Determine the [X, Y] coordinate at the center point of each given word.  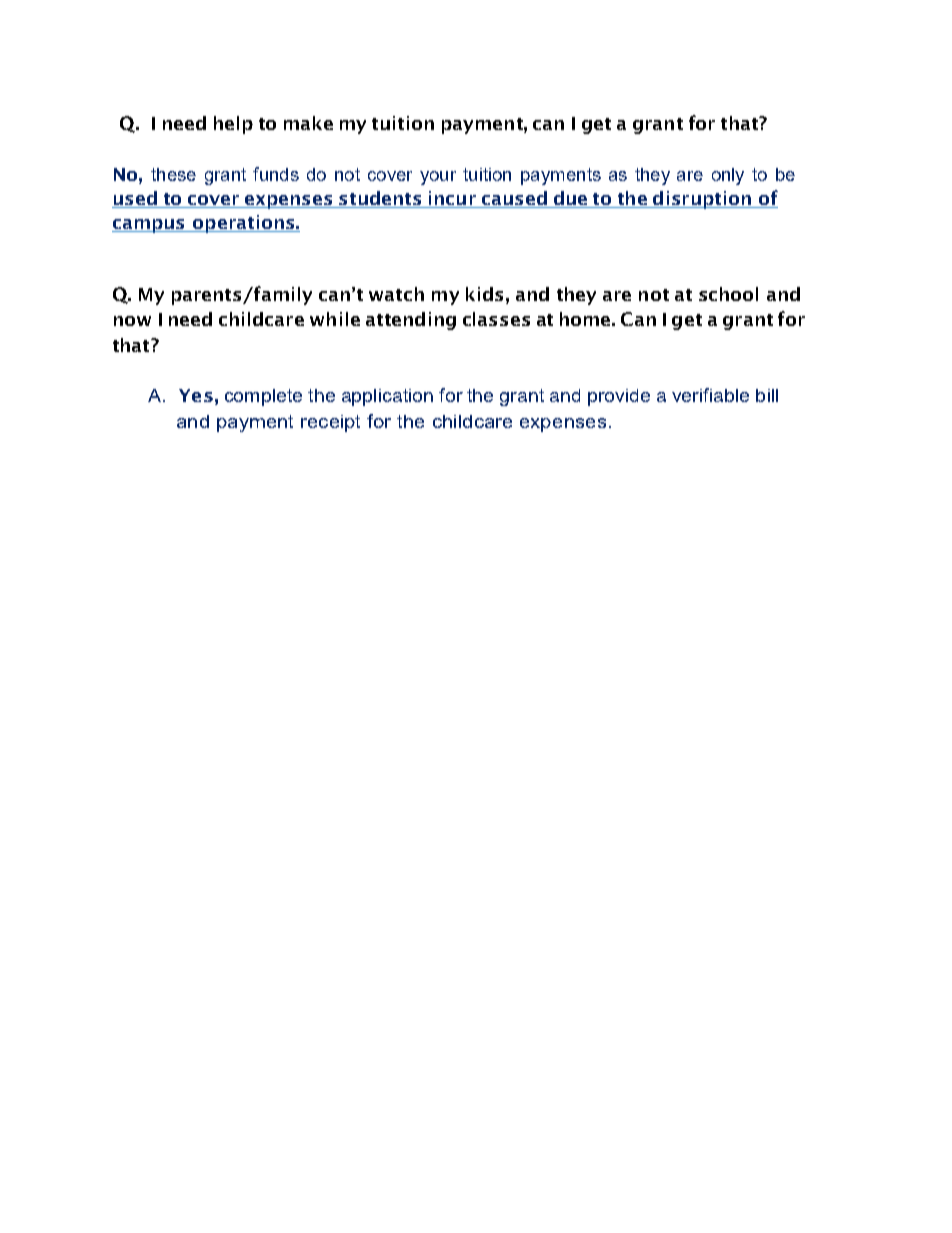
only [728, 176]
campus [149, 226]
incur [452, 199]
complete [263, 397]
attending [411, 321]
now [132, 321]
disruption [702, 200]
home [586, 319]
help [233, 125]
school [728, 294]
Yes [196, 395]
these [173, 174]
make [308, 123]
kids [484, 294]
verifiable [710, 395]
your [438, 178]
